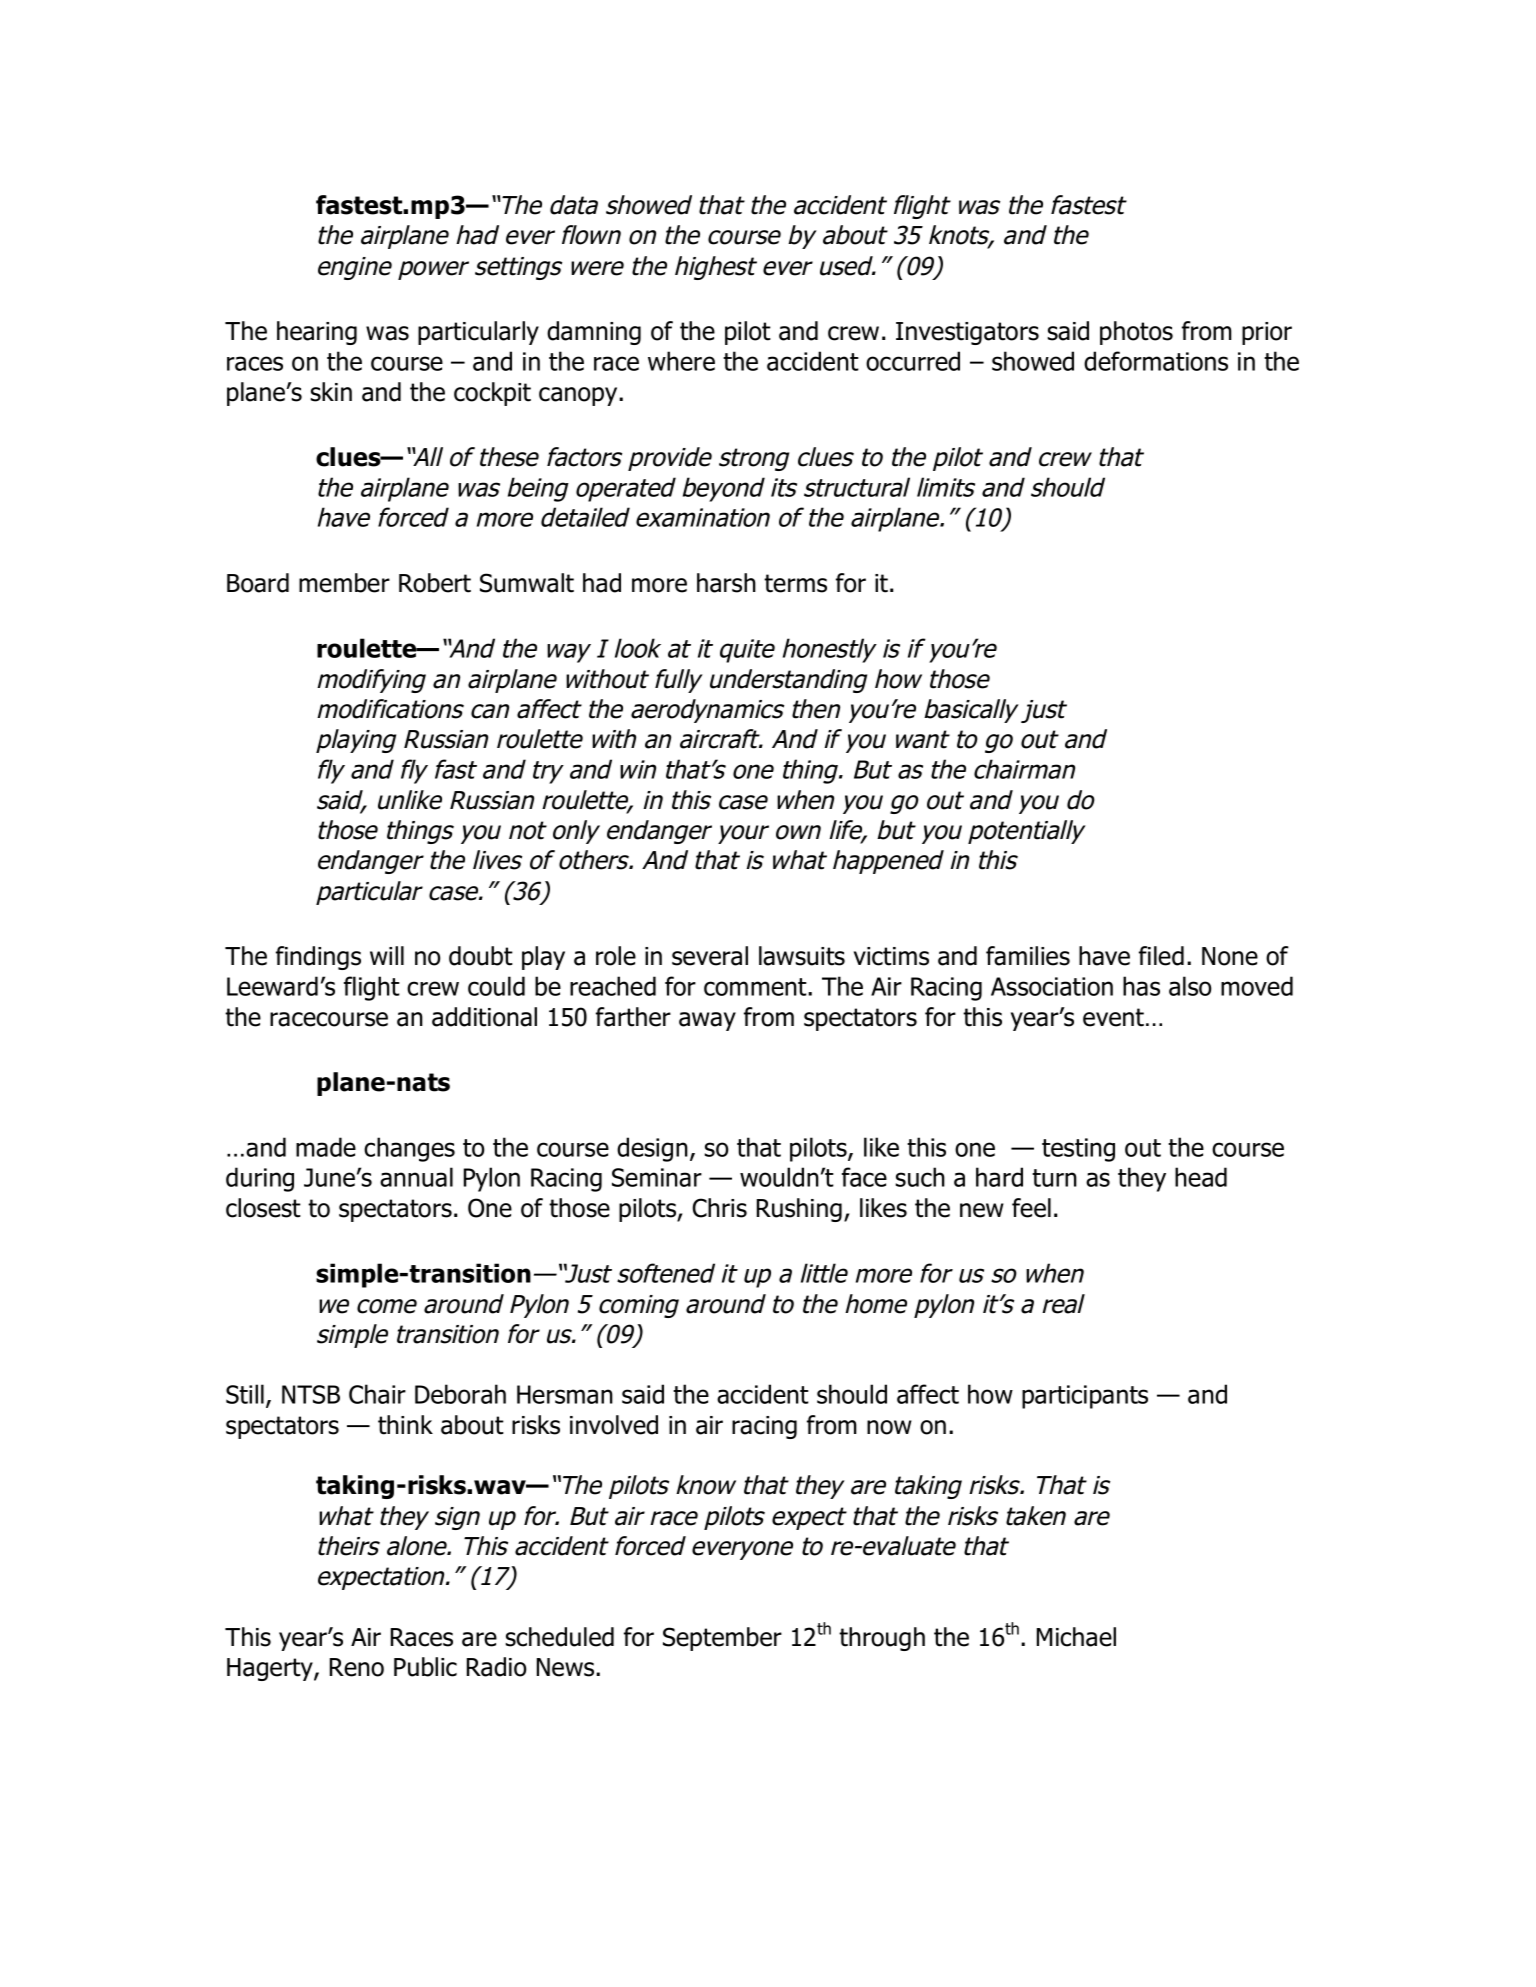 The image size is (1536, 1987). I want to click on skin, so click(331, 392).
